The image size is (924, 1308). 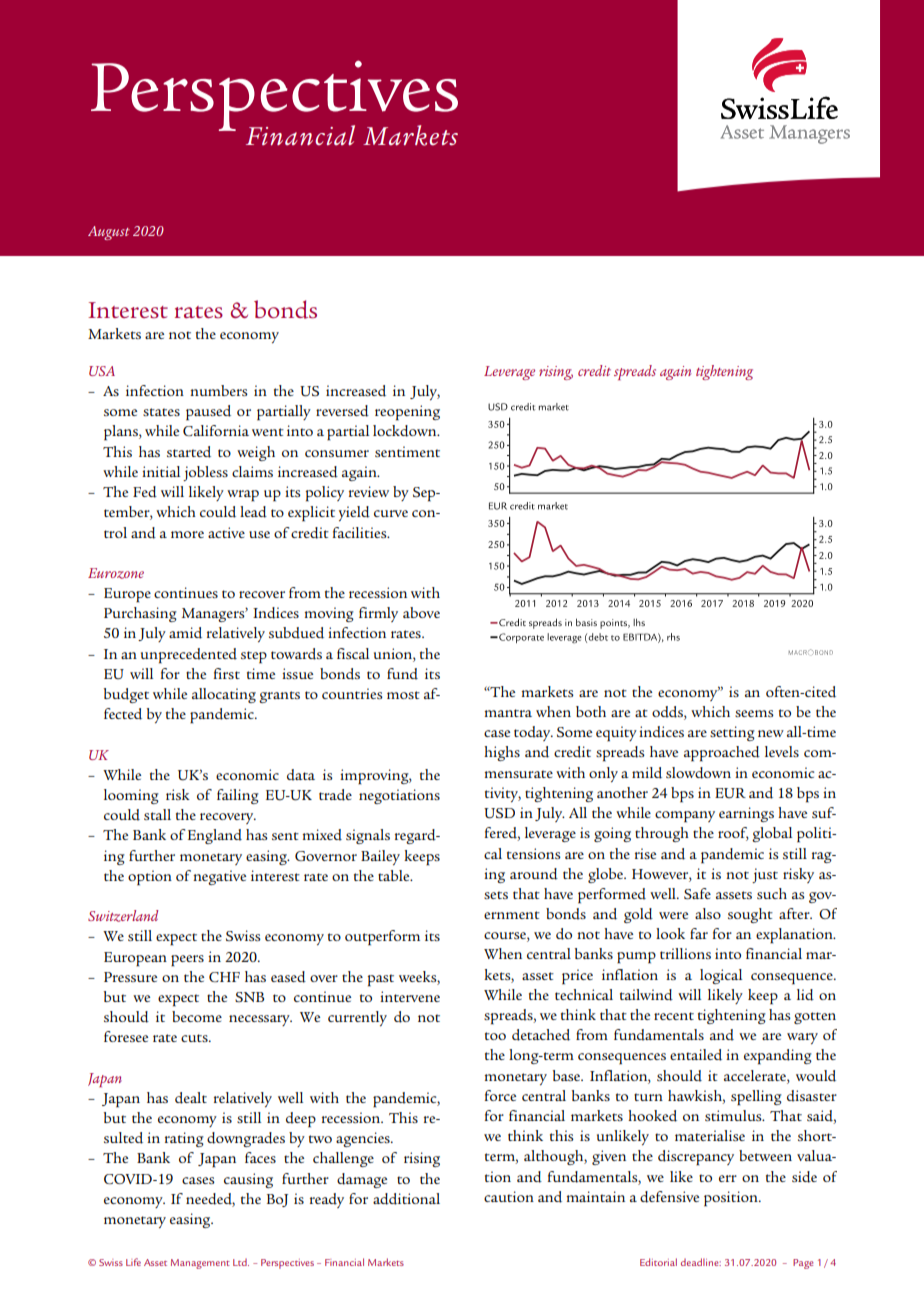 I want to click on damage, so click(x=362, y=1180).
